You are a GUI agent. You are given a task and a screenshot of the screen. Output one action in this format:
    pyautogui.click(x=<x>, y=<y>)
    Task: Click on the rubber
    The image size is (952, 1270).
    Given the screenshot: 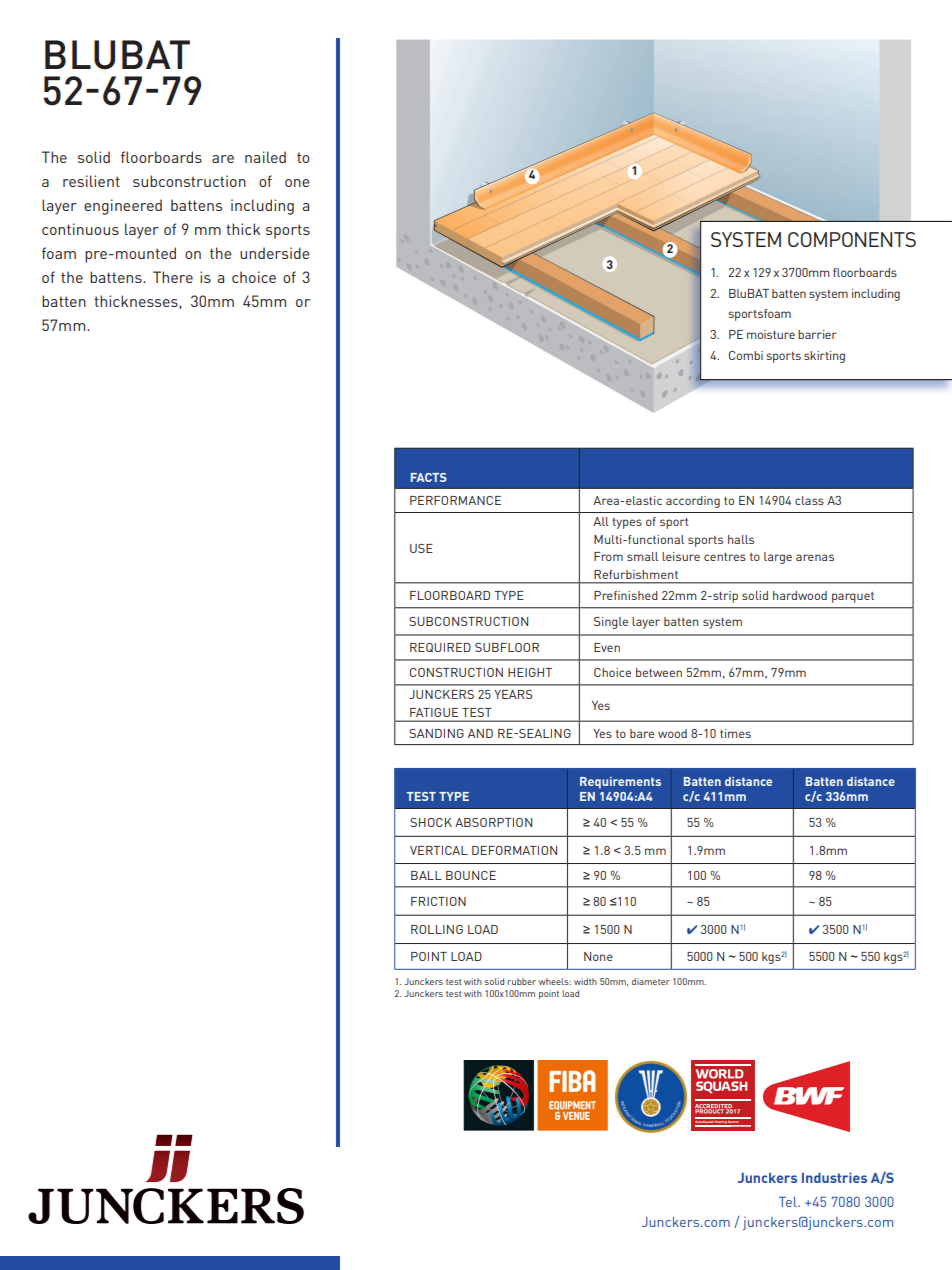 What is the action you would take?
    pyautogui.click(x=521, y=981)
